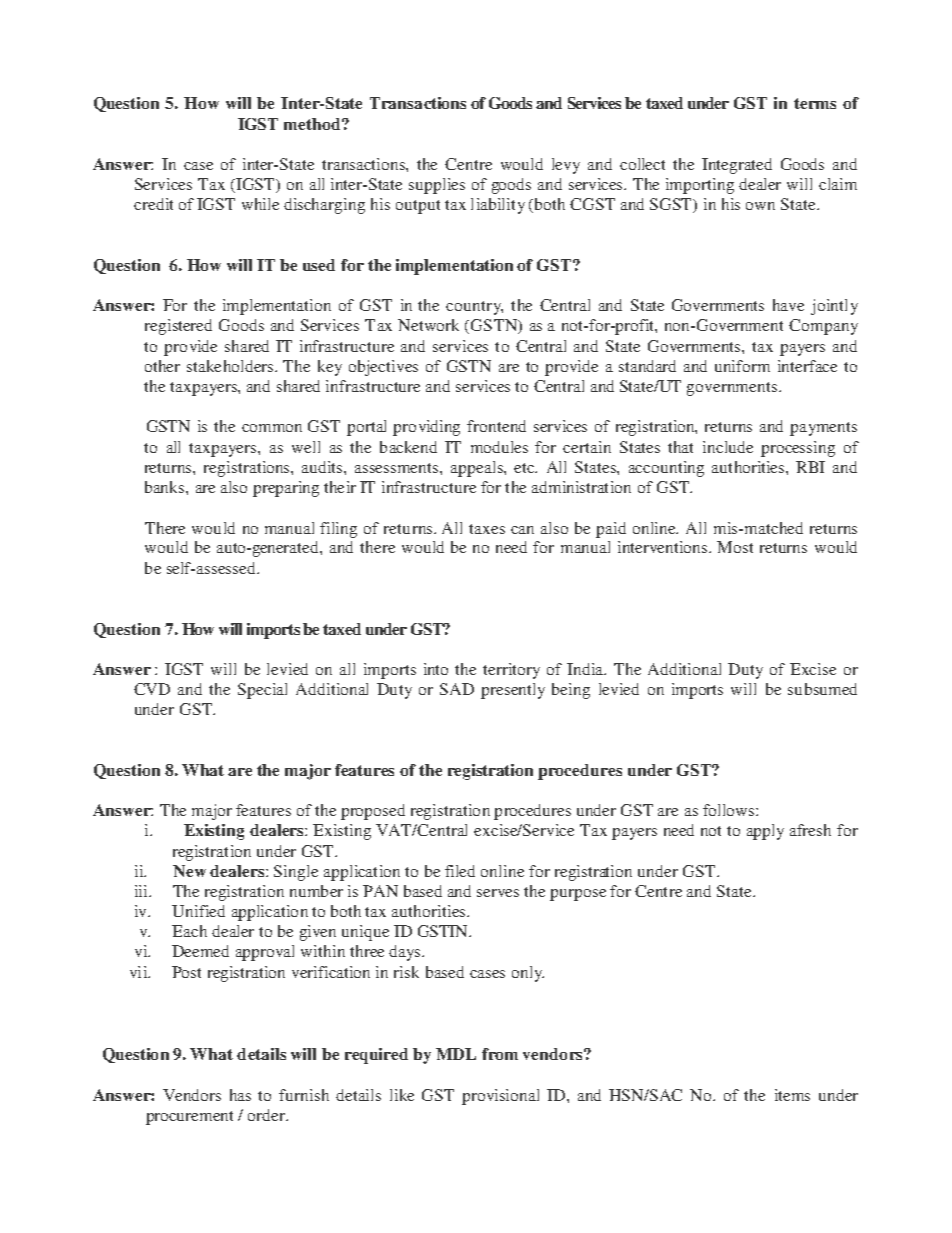 This document has height=1233, width=952. I want to click on Integrated, so click(737, 166).
